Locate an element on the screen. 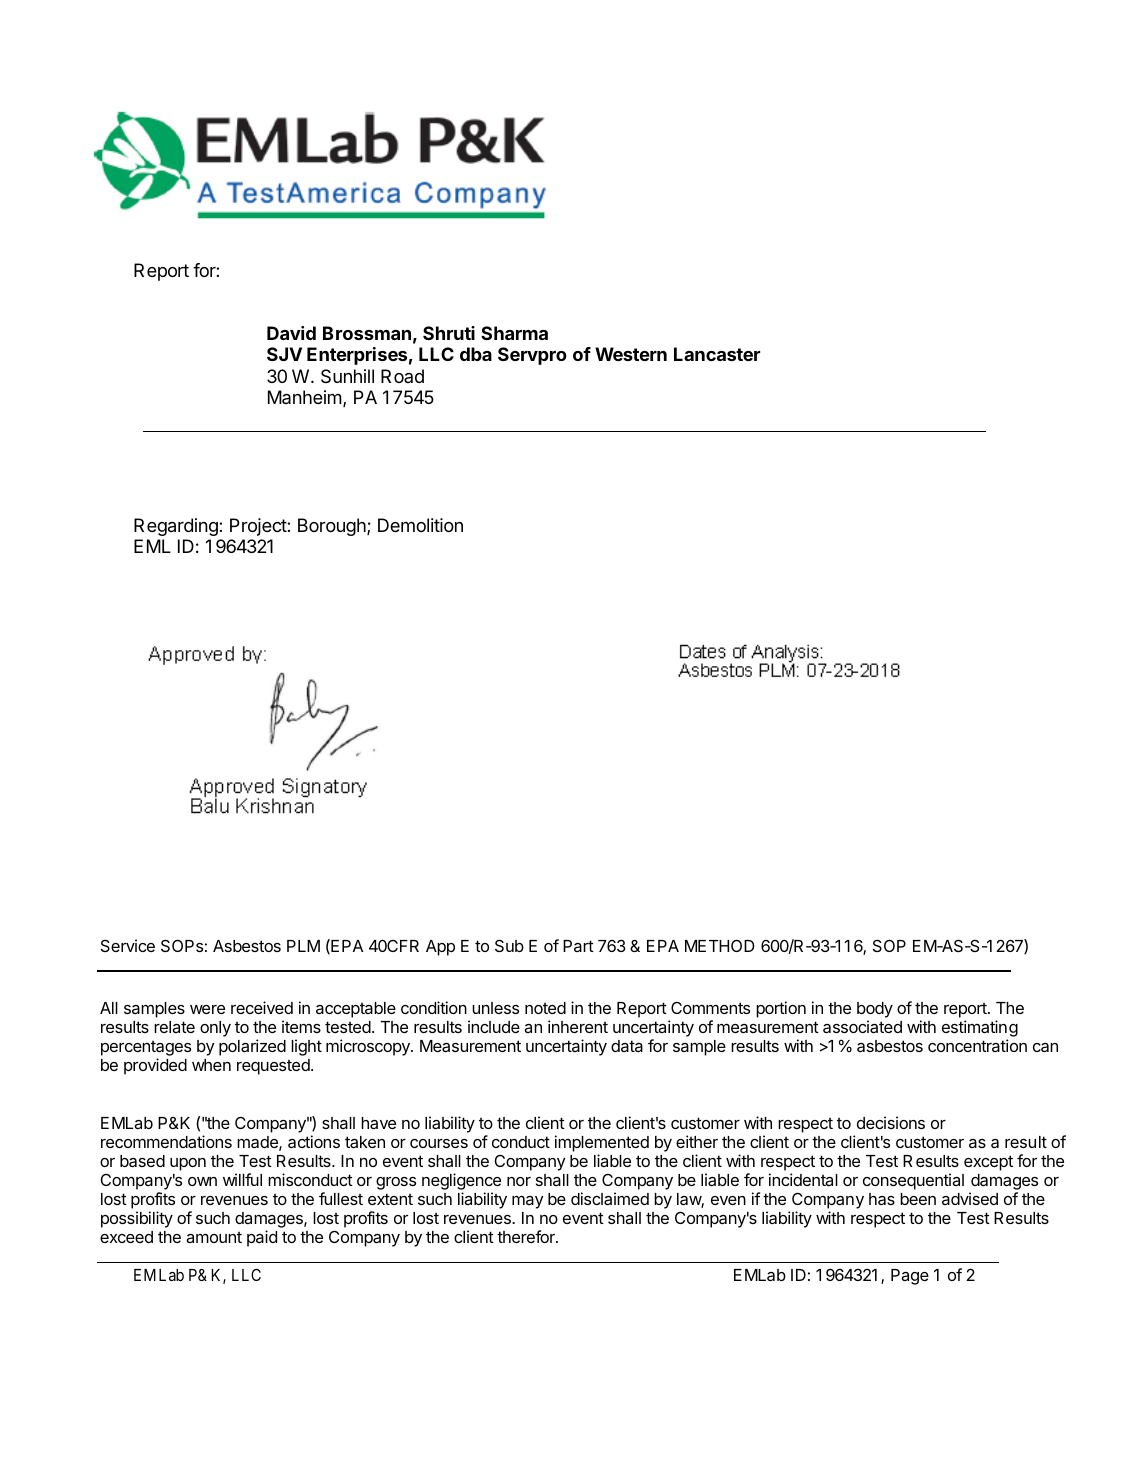 The height and width of the screenshot is (1465, 1132). Western is located at coordinates (631, 354).
